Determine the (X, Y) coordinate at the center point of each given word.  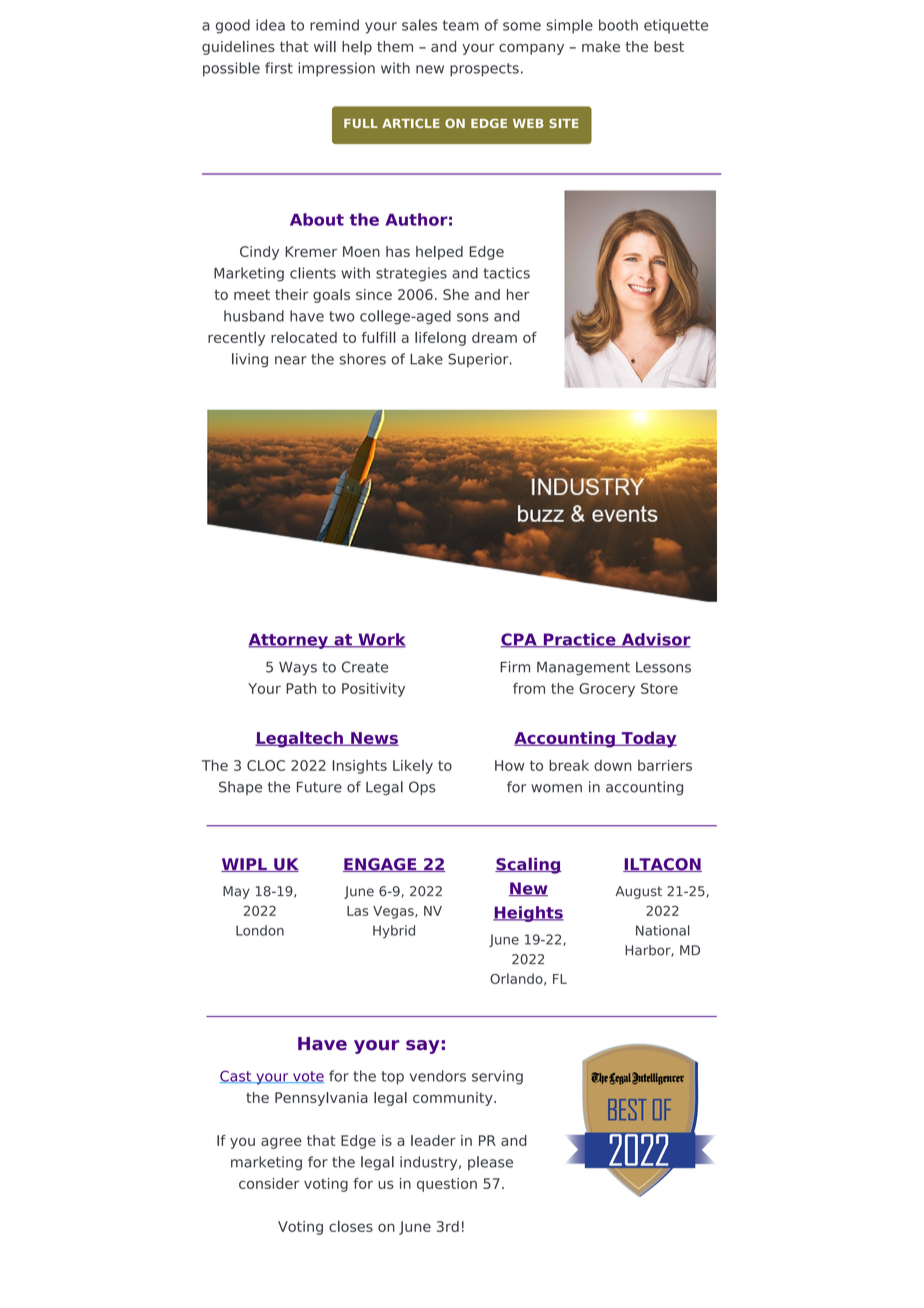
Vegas (394, 912)
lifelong (440, 338)
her (518, 294)
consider (269, 1183)
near (291, 360)
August (638, 892)
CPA (520, 640)
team (461, 25)
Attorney (289, 641)
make (601, 46)
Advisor (655, 640)
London (260, 930)
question (447, 1185)
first (279, 68)
